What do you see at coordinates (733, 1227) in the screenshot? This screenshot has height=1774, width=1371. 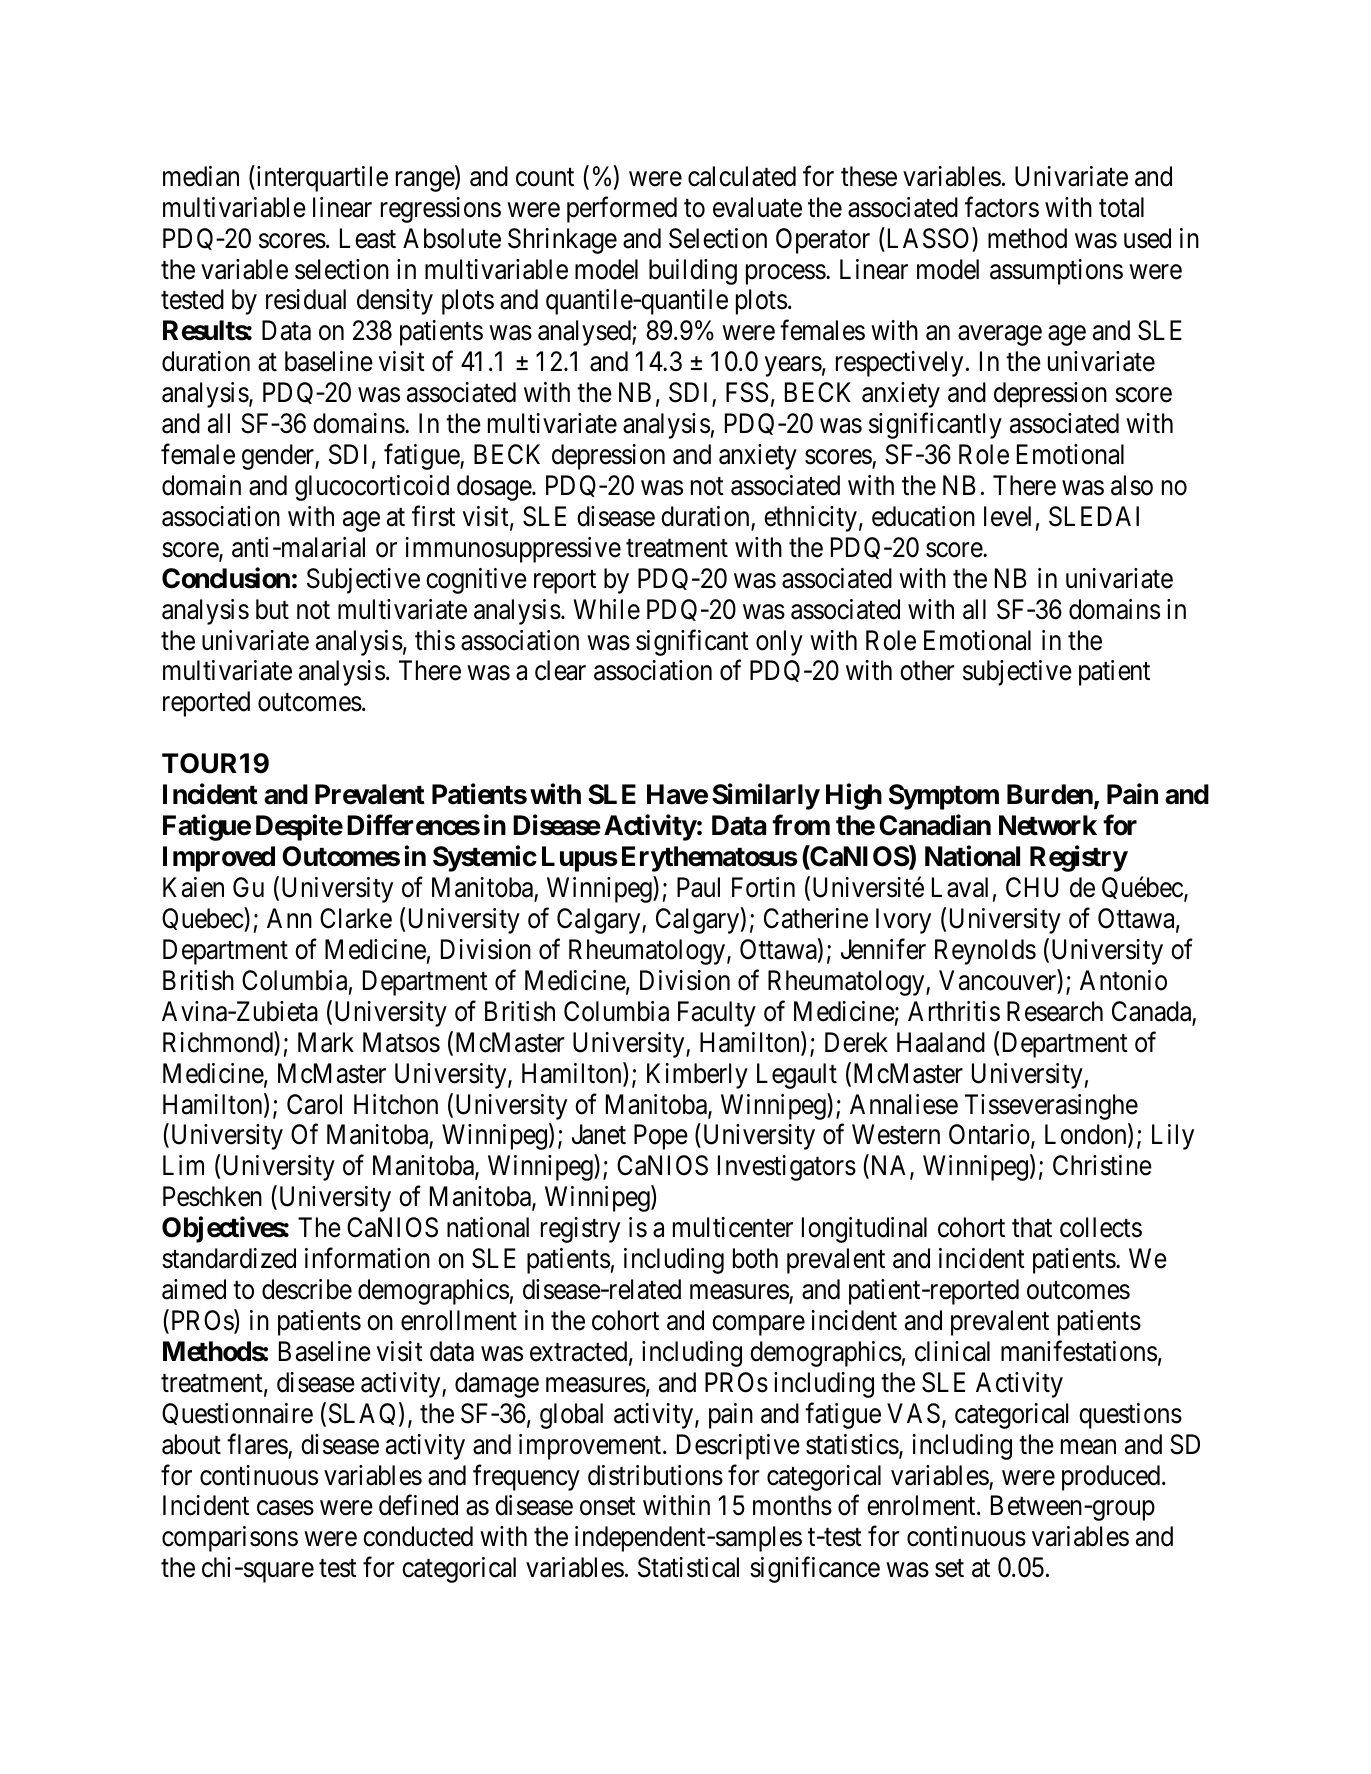 I see `multicenter` at bounding box center [733, 1227].
